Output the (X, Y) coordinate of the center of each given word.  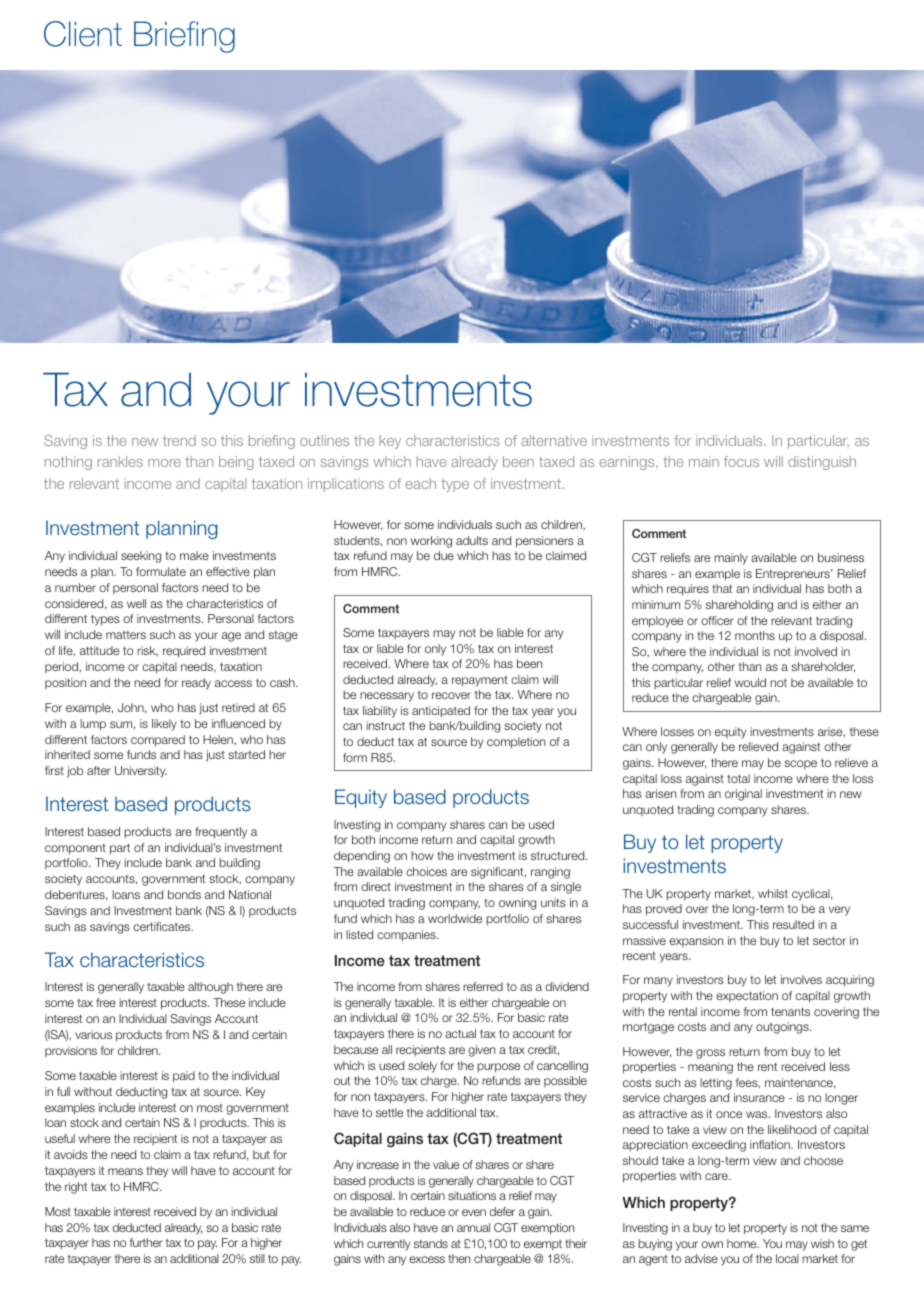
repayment (480, 681)
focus (741, 461)
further (146, 1242)
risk (147, 651)
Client (83, 34)
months (755, 635)
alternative (554, 440)
